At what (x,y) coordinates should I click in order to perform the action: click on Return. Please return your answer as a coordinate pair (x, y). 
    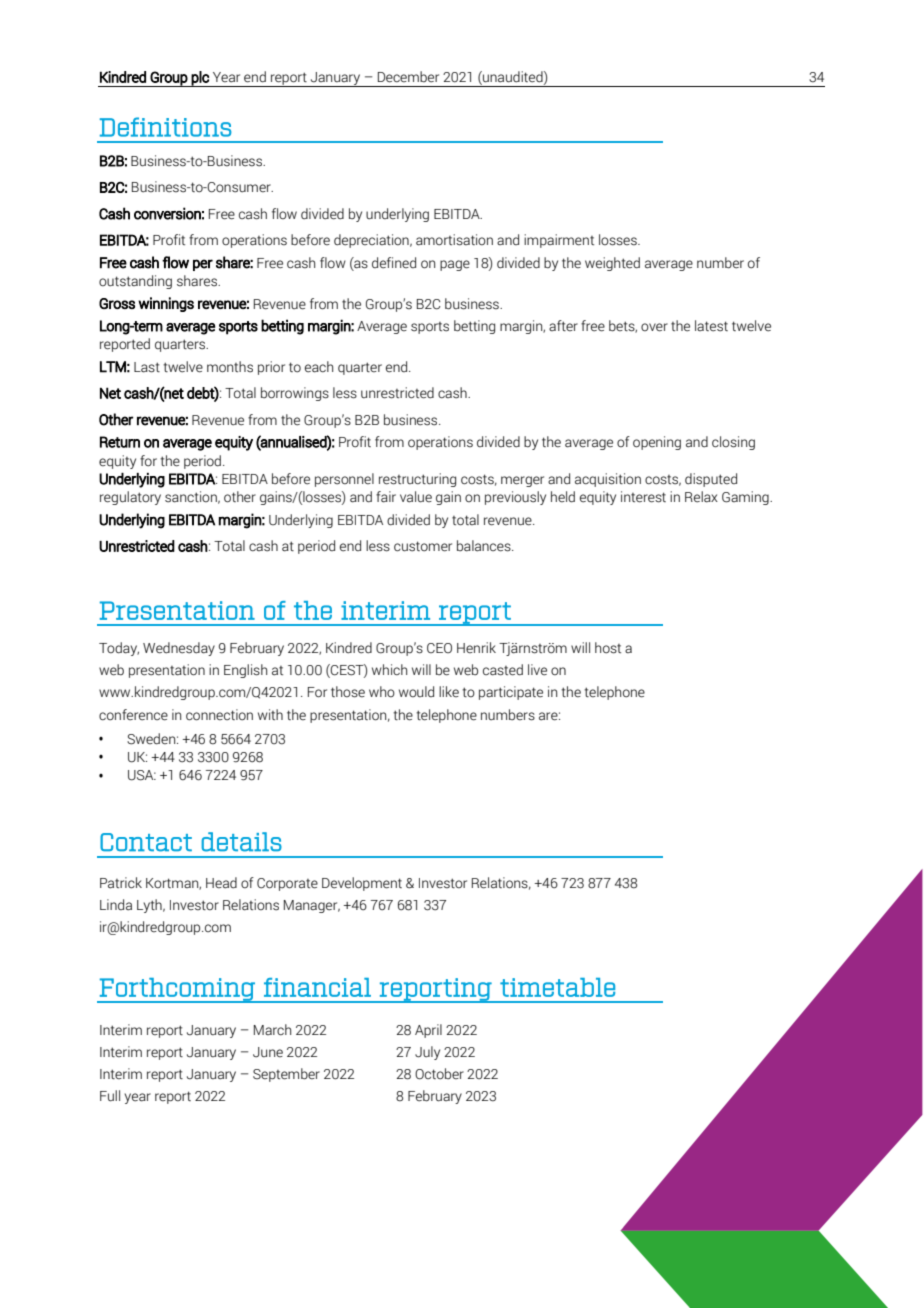
    Looking at the image, I should click on (120, 442).
